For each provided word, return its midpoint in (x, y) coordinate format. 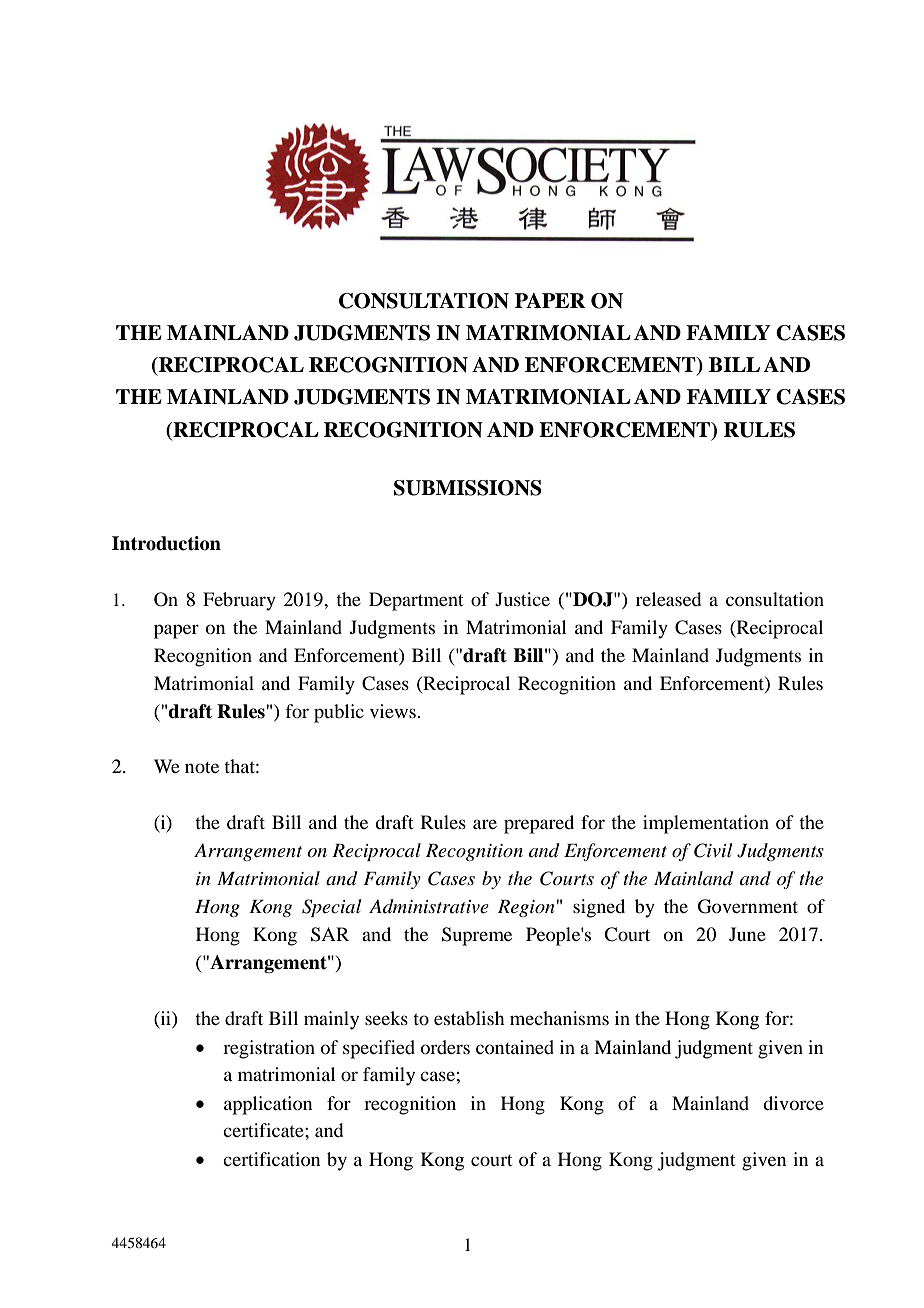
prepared (539, 824)
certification (271, 1159)
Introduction (166, 543)
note (202, 767)
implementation (706, 824)
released (668, 599)
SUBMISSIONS (468, 488)
